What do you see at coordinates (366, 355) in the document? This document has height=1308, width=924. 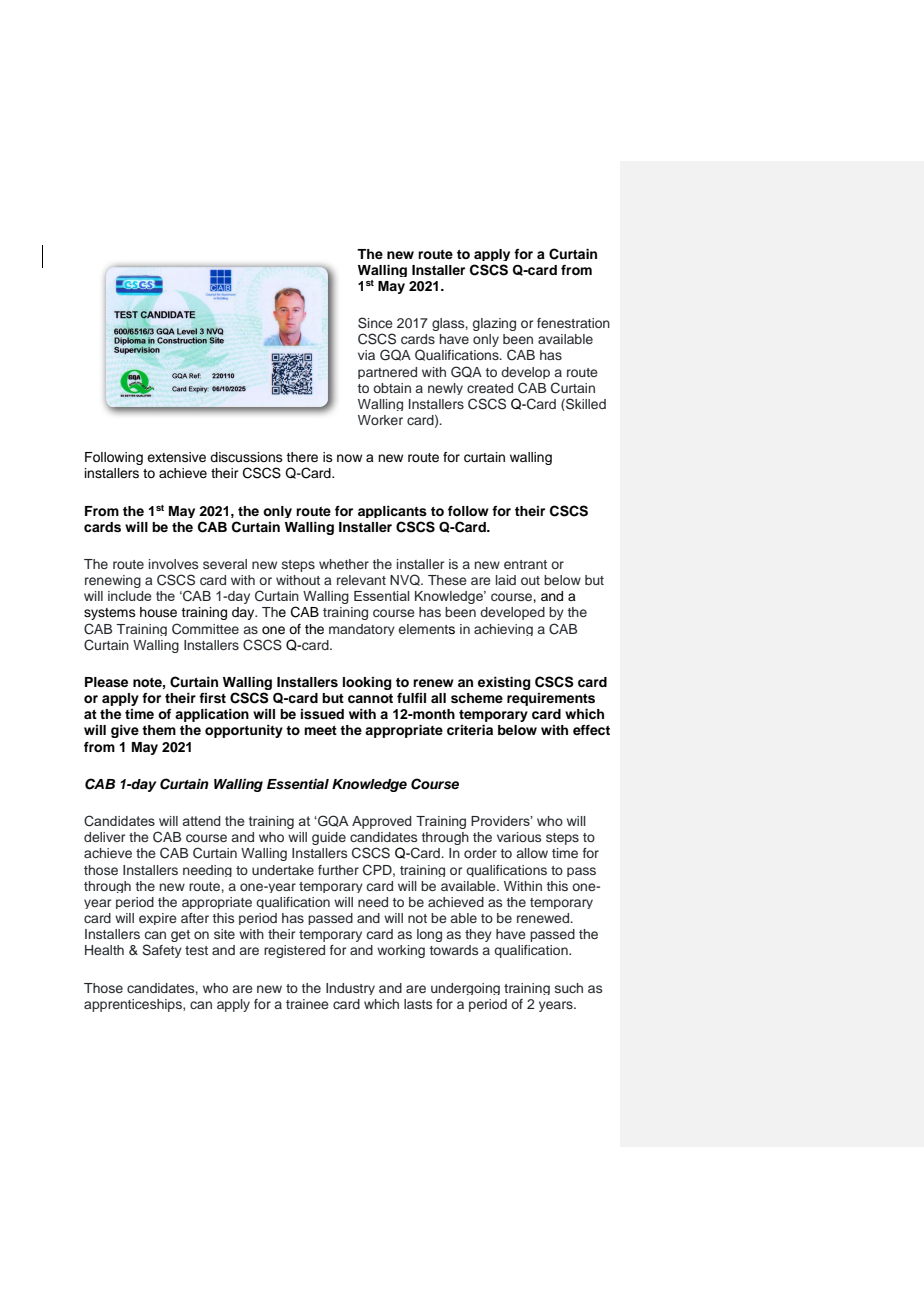 I see `via` at bounding box center [366, 355].
